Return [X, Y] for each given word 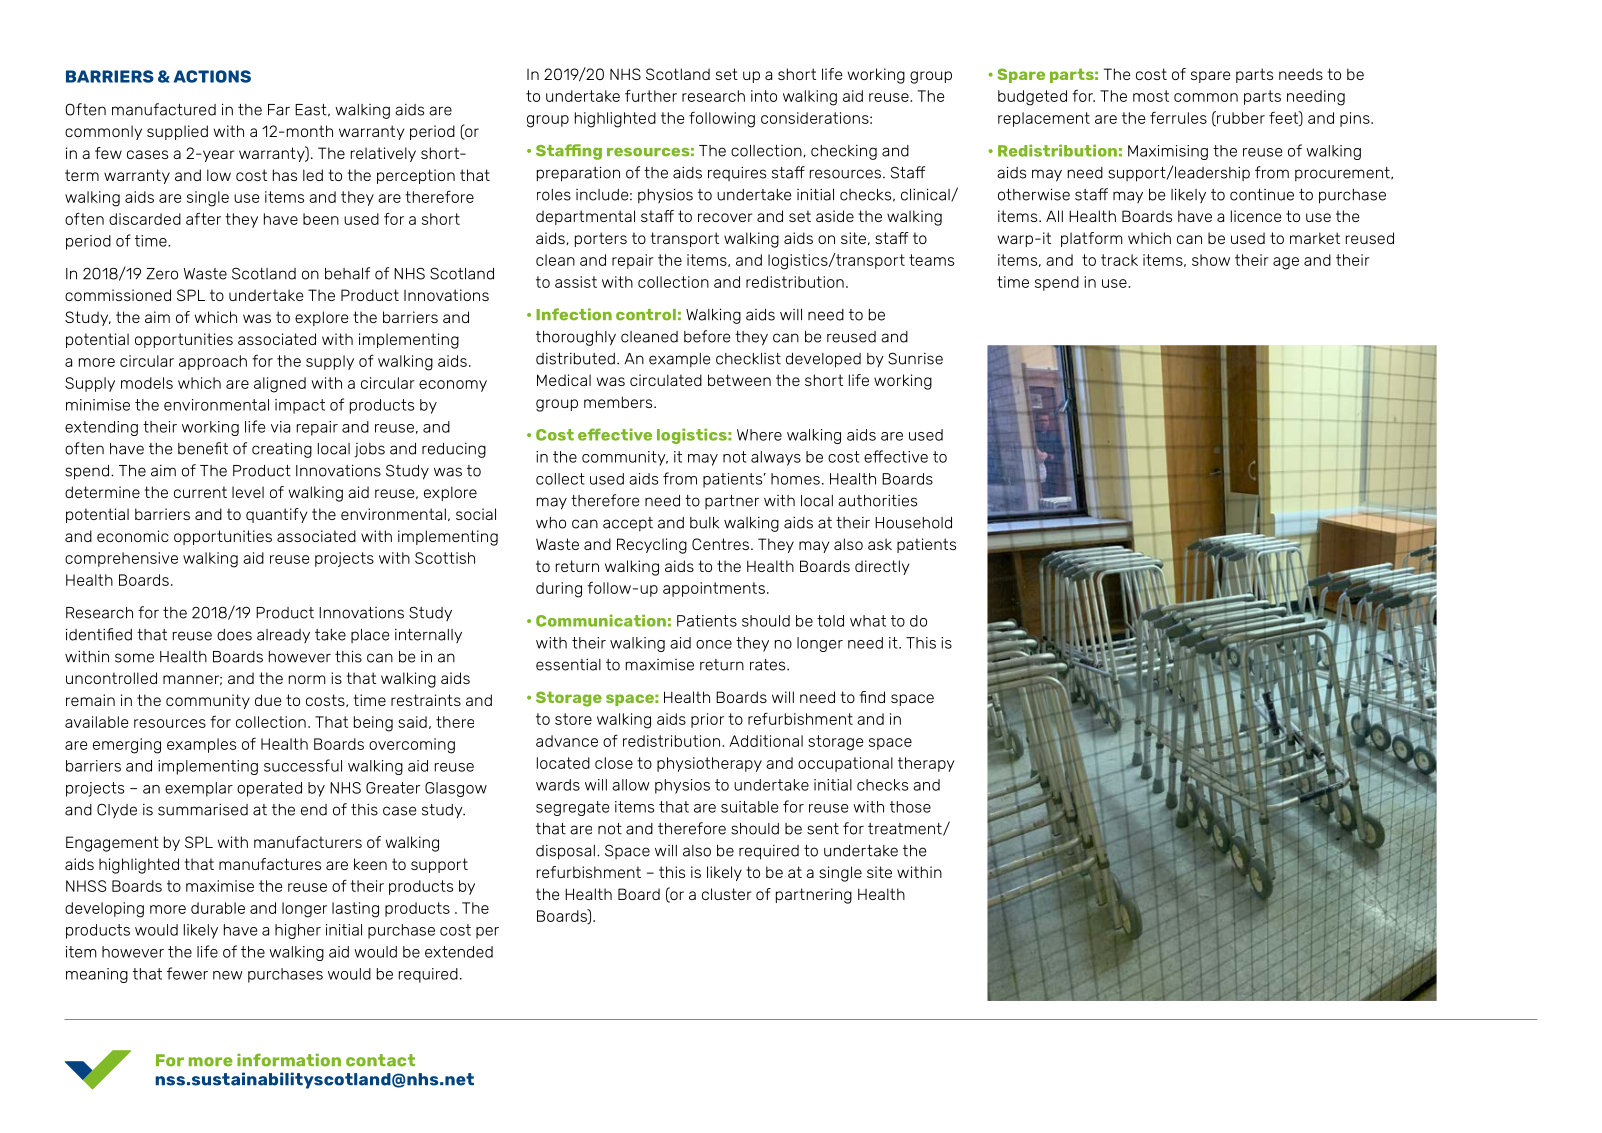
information [289, 1060]
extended [459, 952]
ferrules [1178, 117]
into [764, 96]
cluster [727, 894]
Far [279, 110]
